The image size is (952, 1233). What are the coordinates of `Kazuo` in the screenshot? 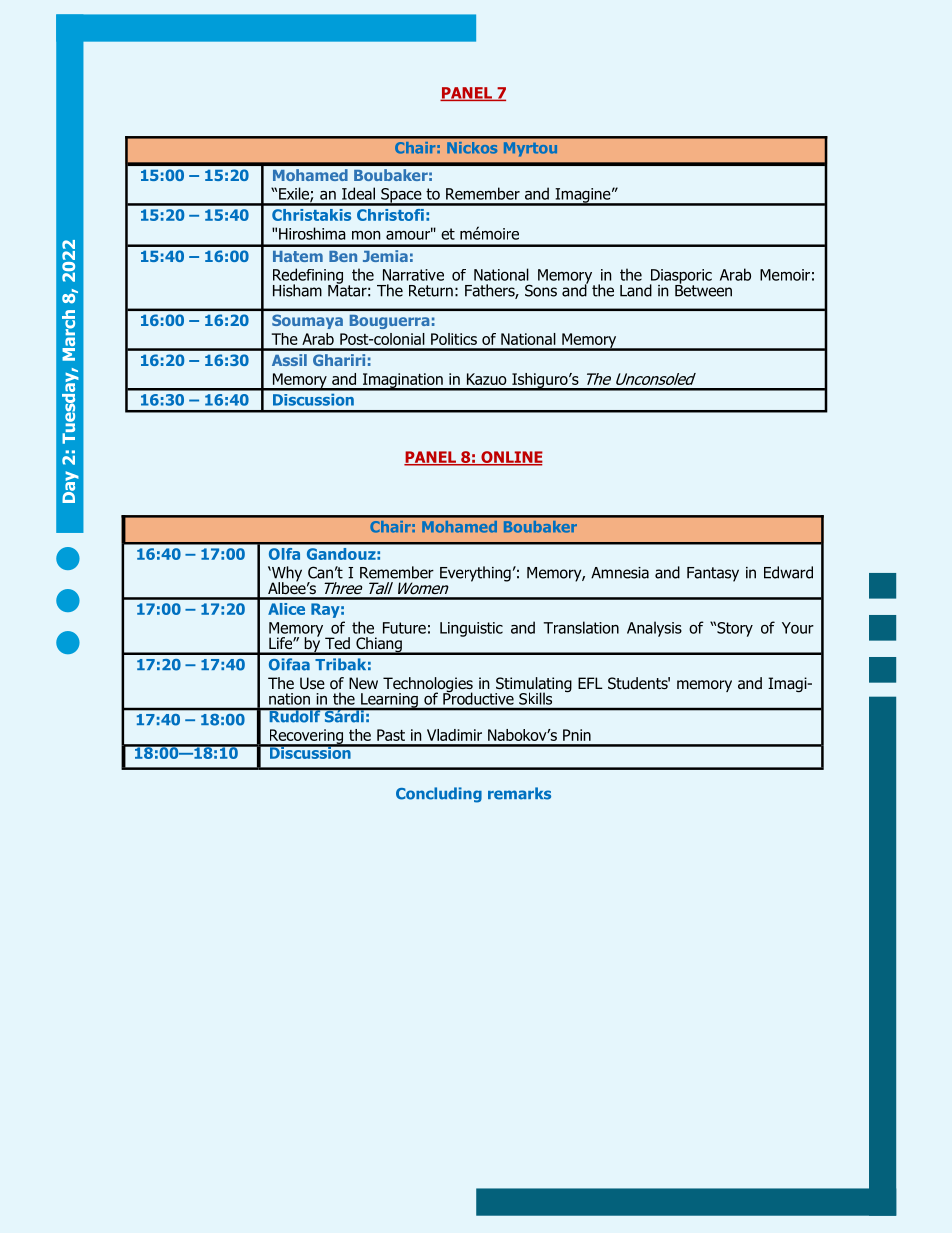 It's located at (487, 379).
